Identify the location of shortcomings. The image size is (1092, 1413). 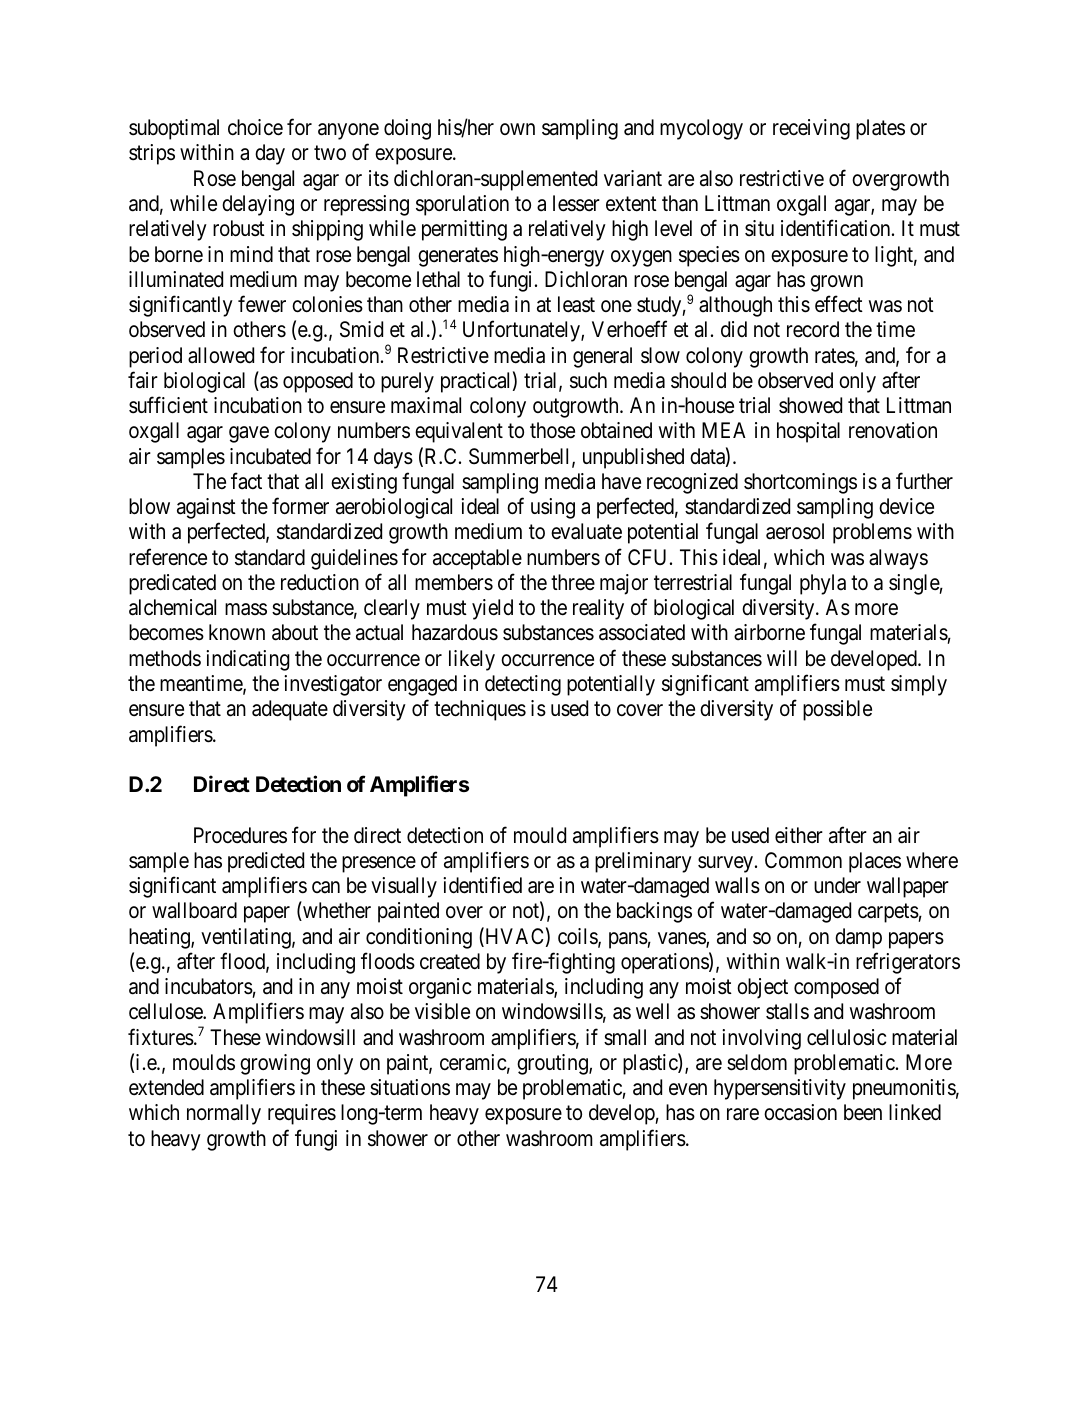
(800, 483).
